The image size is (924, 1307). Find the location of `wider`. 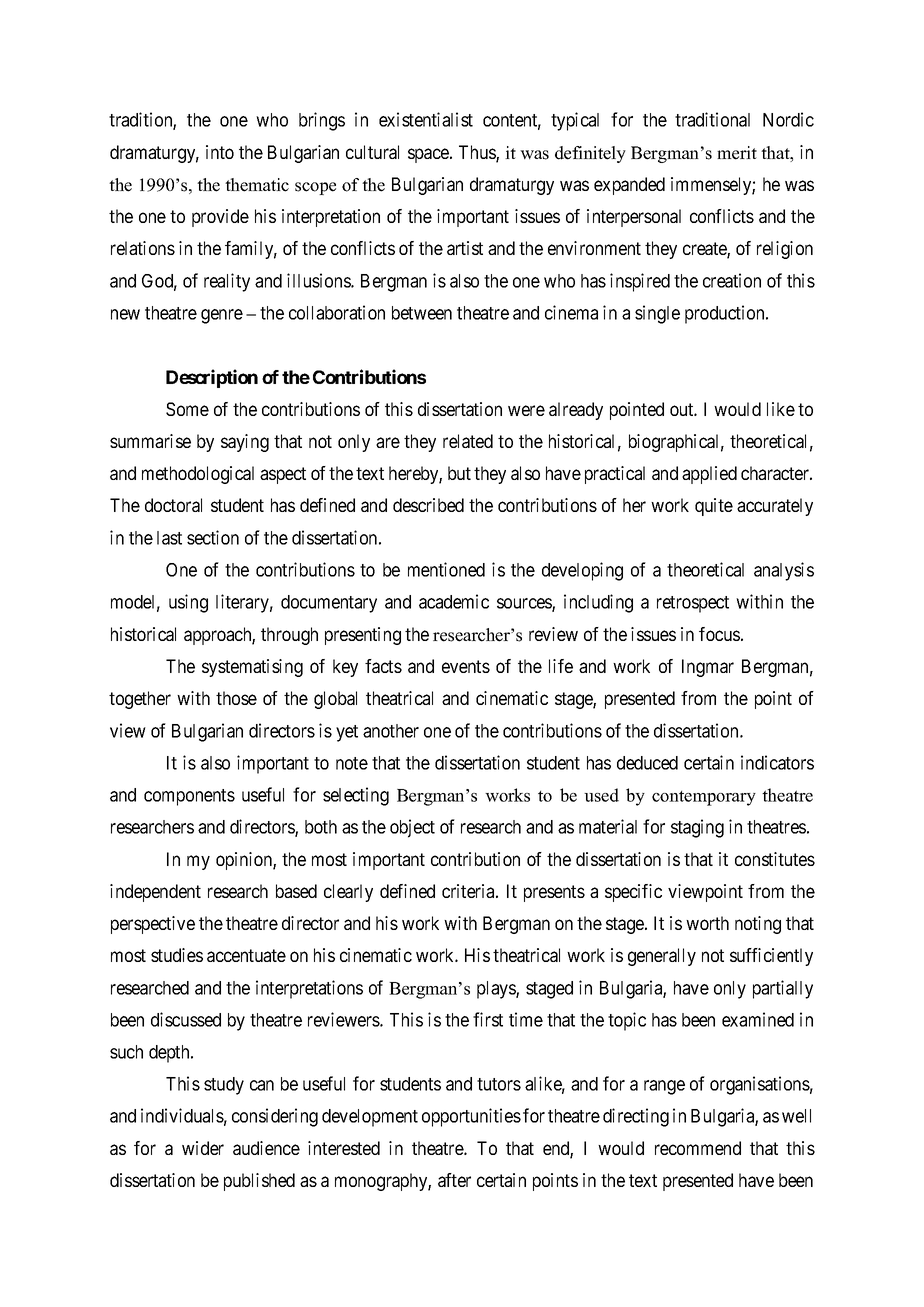

wider is located at coordinates (203, 1148).
